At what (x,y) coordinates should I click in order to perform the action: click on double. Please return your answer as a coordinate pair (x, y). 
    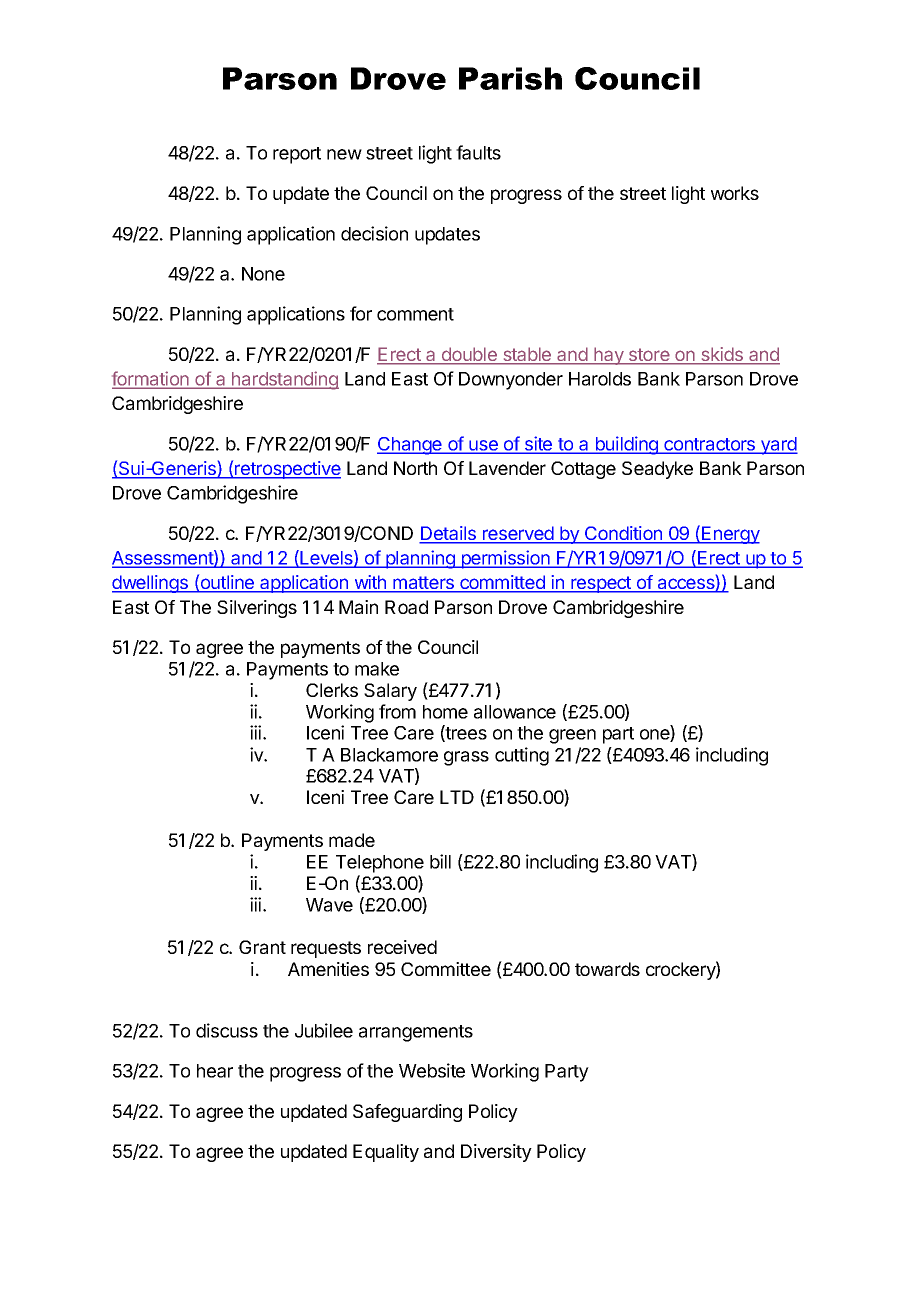
    Looking at the image, I should click on (469, 355).
